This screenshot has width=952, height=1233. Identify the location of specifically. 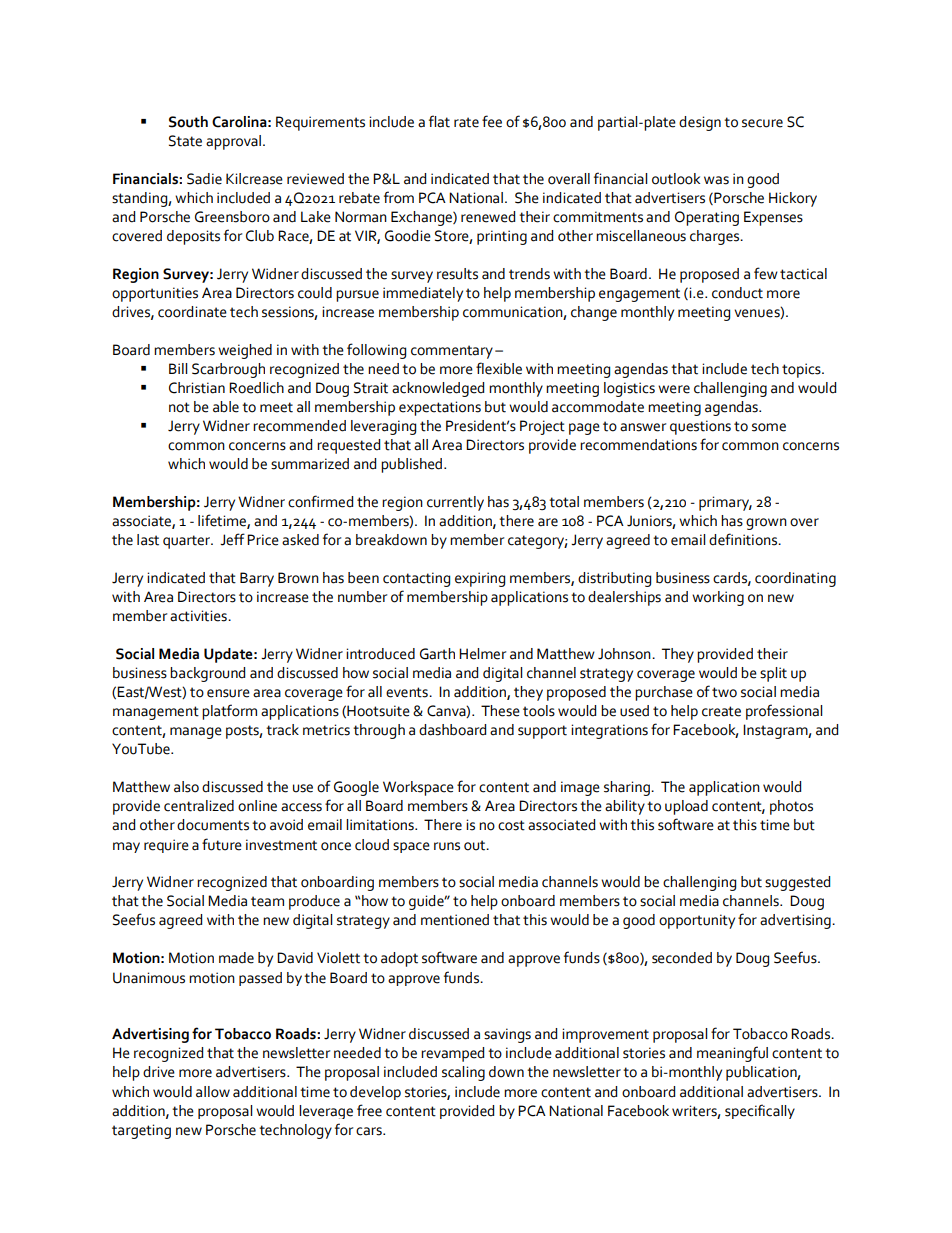
(760, 1111).
